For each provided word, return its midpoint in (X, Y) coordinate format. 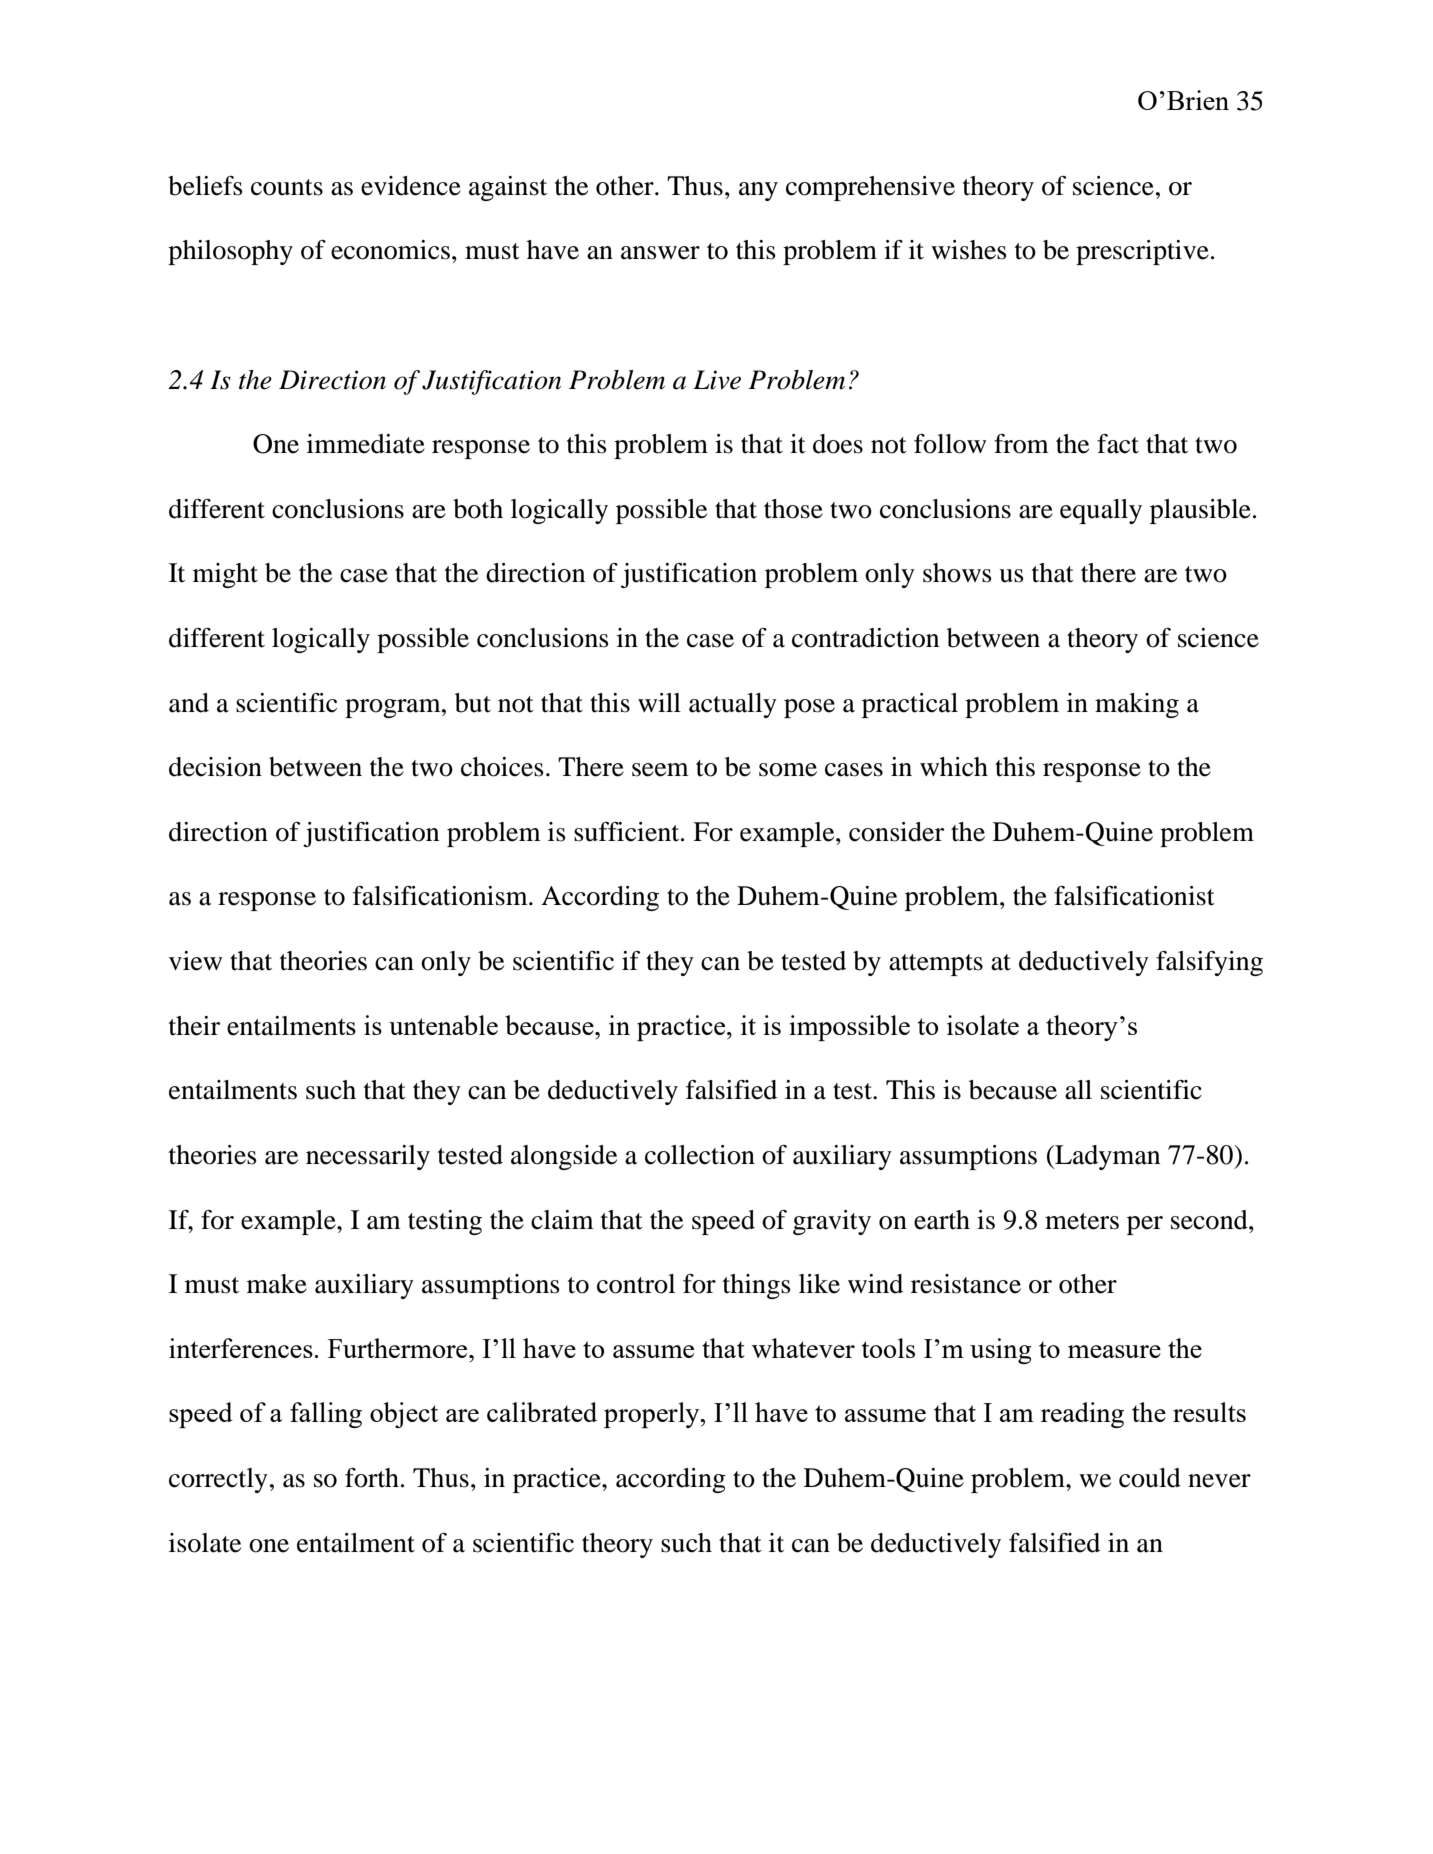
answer (660, 253)
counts (287, 187)
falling (326, 1415)
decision (215, 767)
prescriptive (1142, 252)
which (954, 767)
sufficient (628, 832)
